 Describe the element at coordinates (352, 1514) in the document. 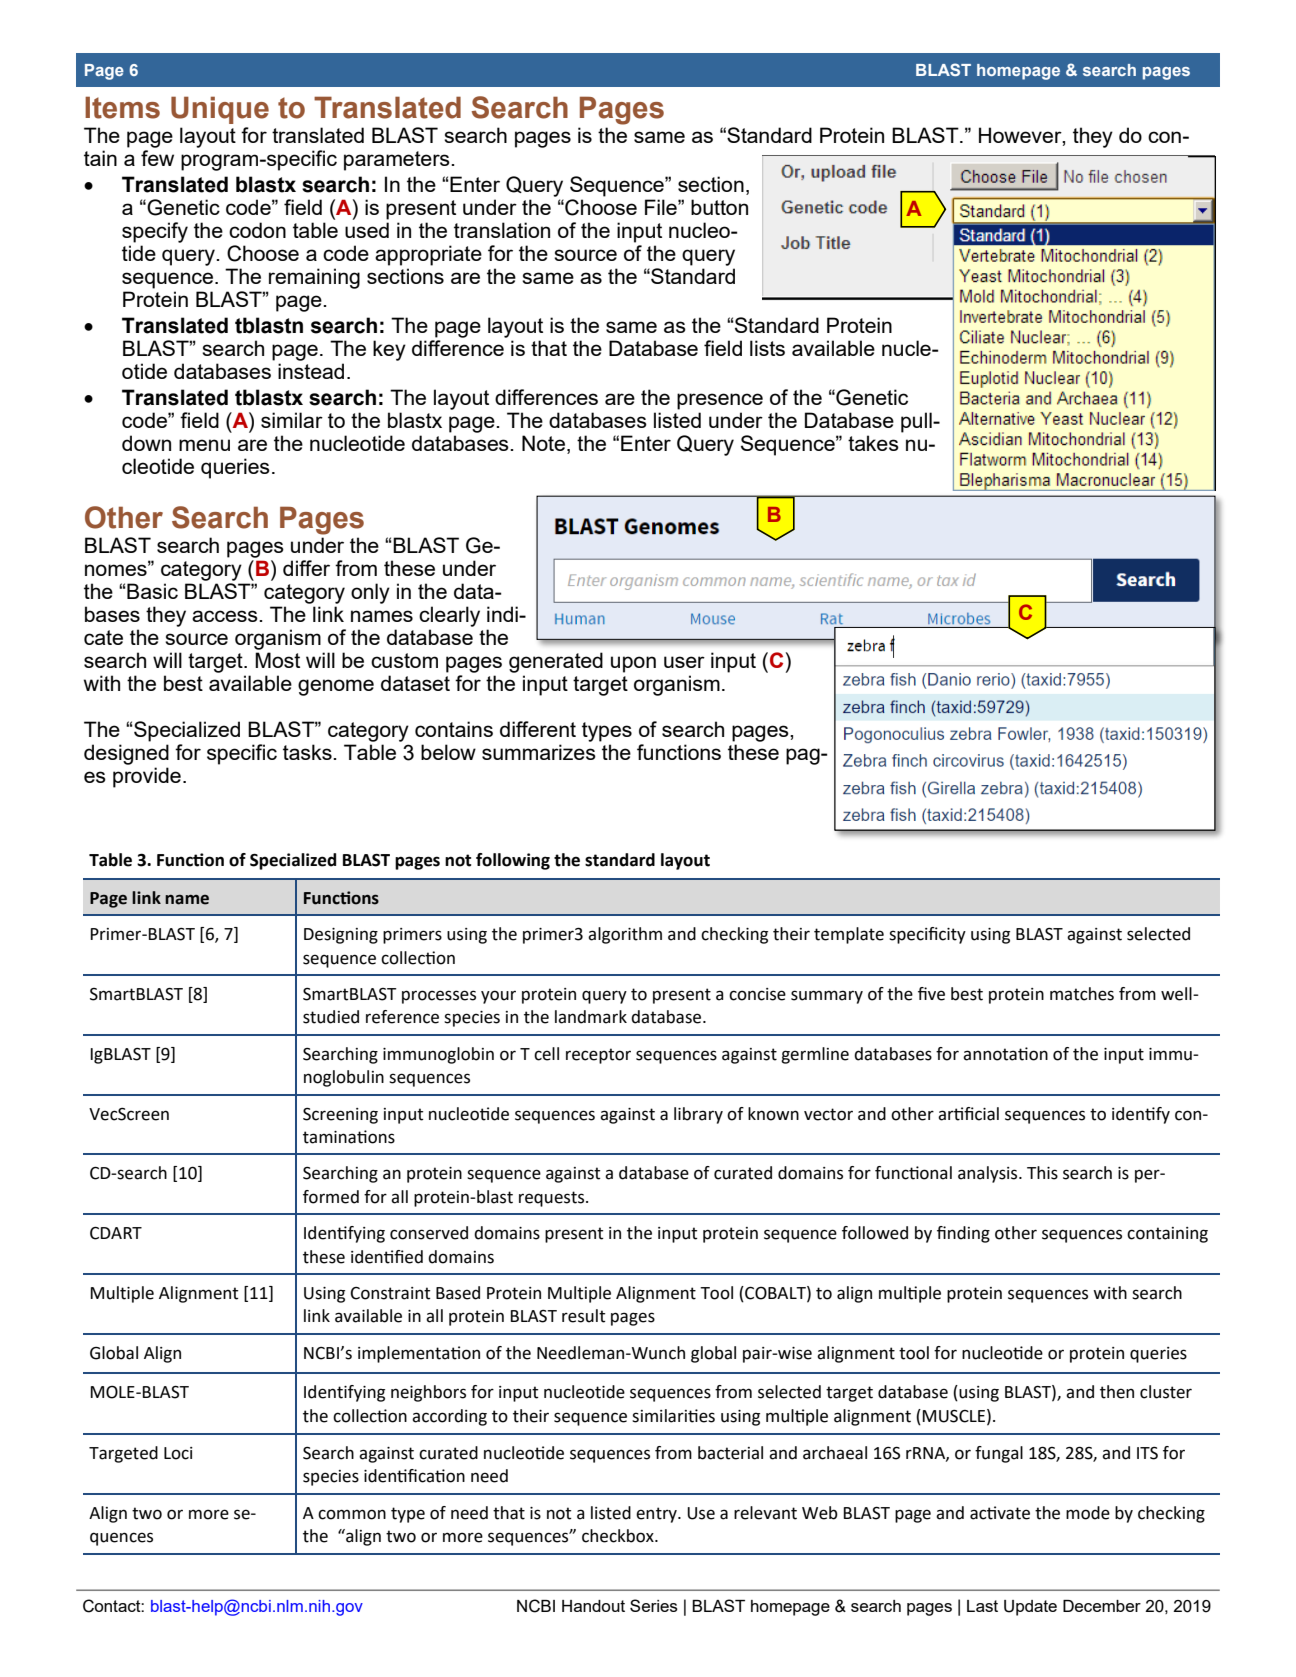

I see `common` at that location.
